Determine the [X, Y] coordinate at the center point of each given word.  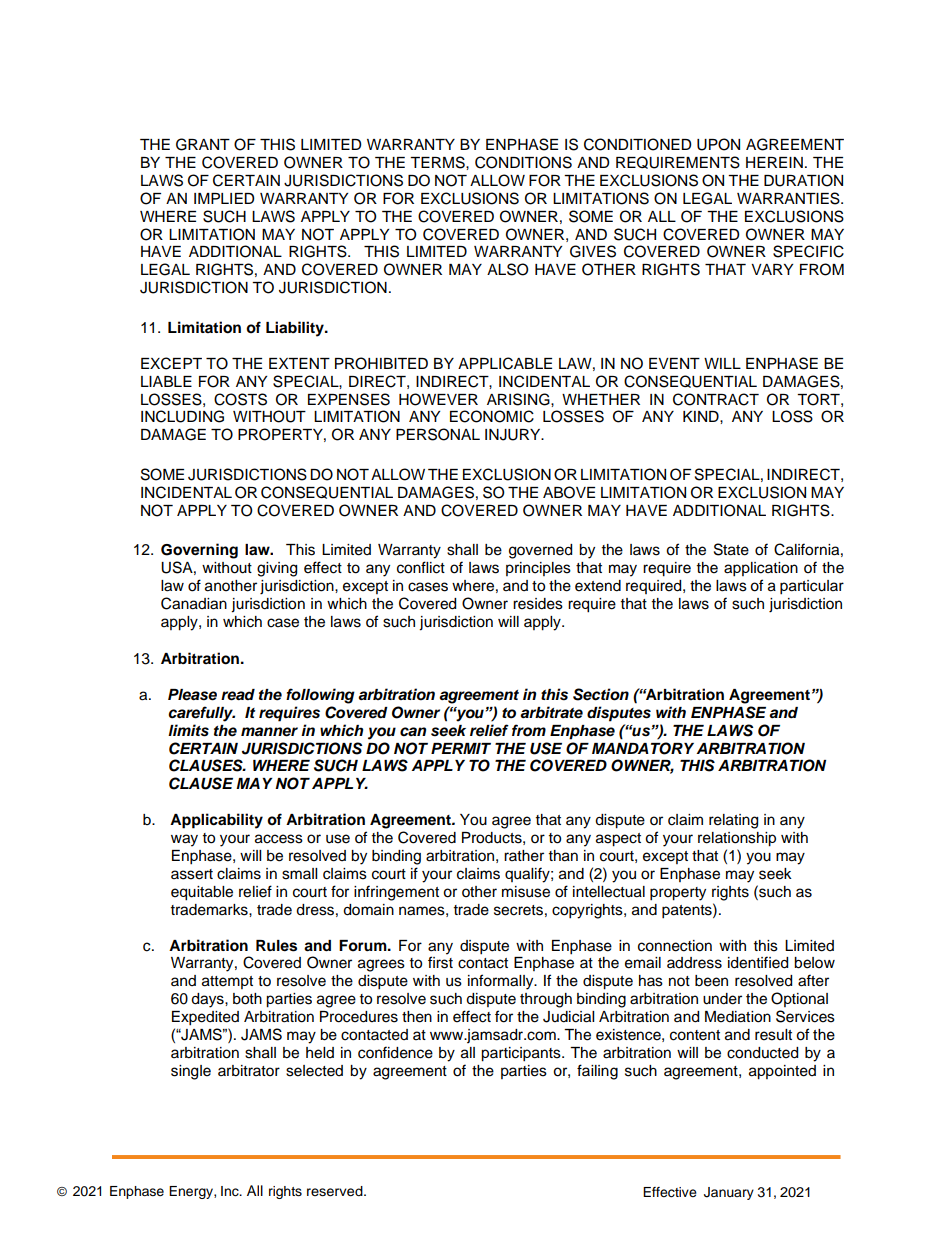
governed [540, 551]
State [731, 549]
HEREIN [774, 162]
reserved [336, 1191]
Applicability [216, 821]
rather [524, 856]
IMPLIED [224, 198]
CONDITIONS [523, 162]
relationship [737, 839]
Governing [199, 551]
